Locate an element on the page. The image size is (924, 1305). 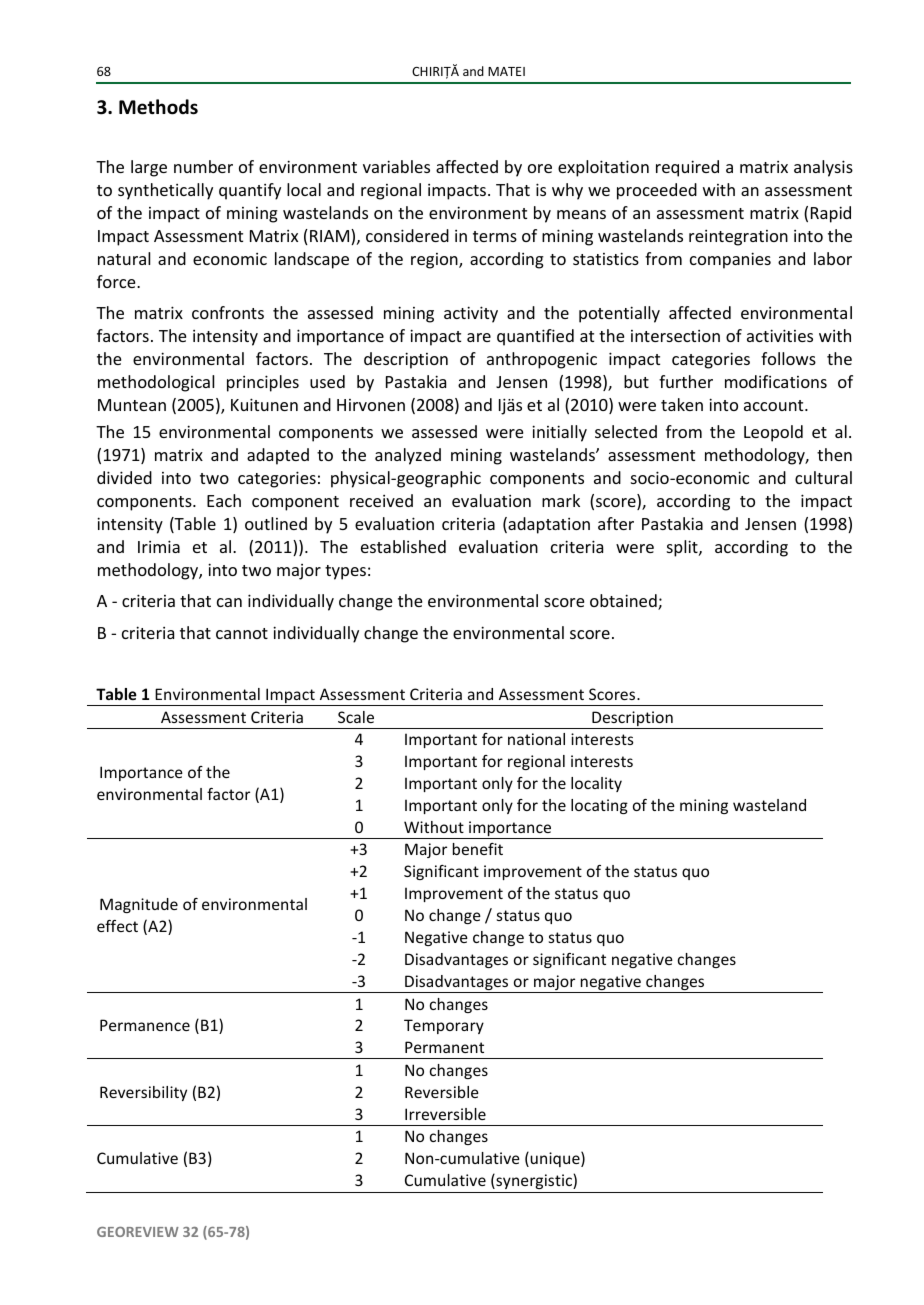
split is located at coordinates (683, 548).
